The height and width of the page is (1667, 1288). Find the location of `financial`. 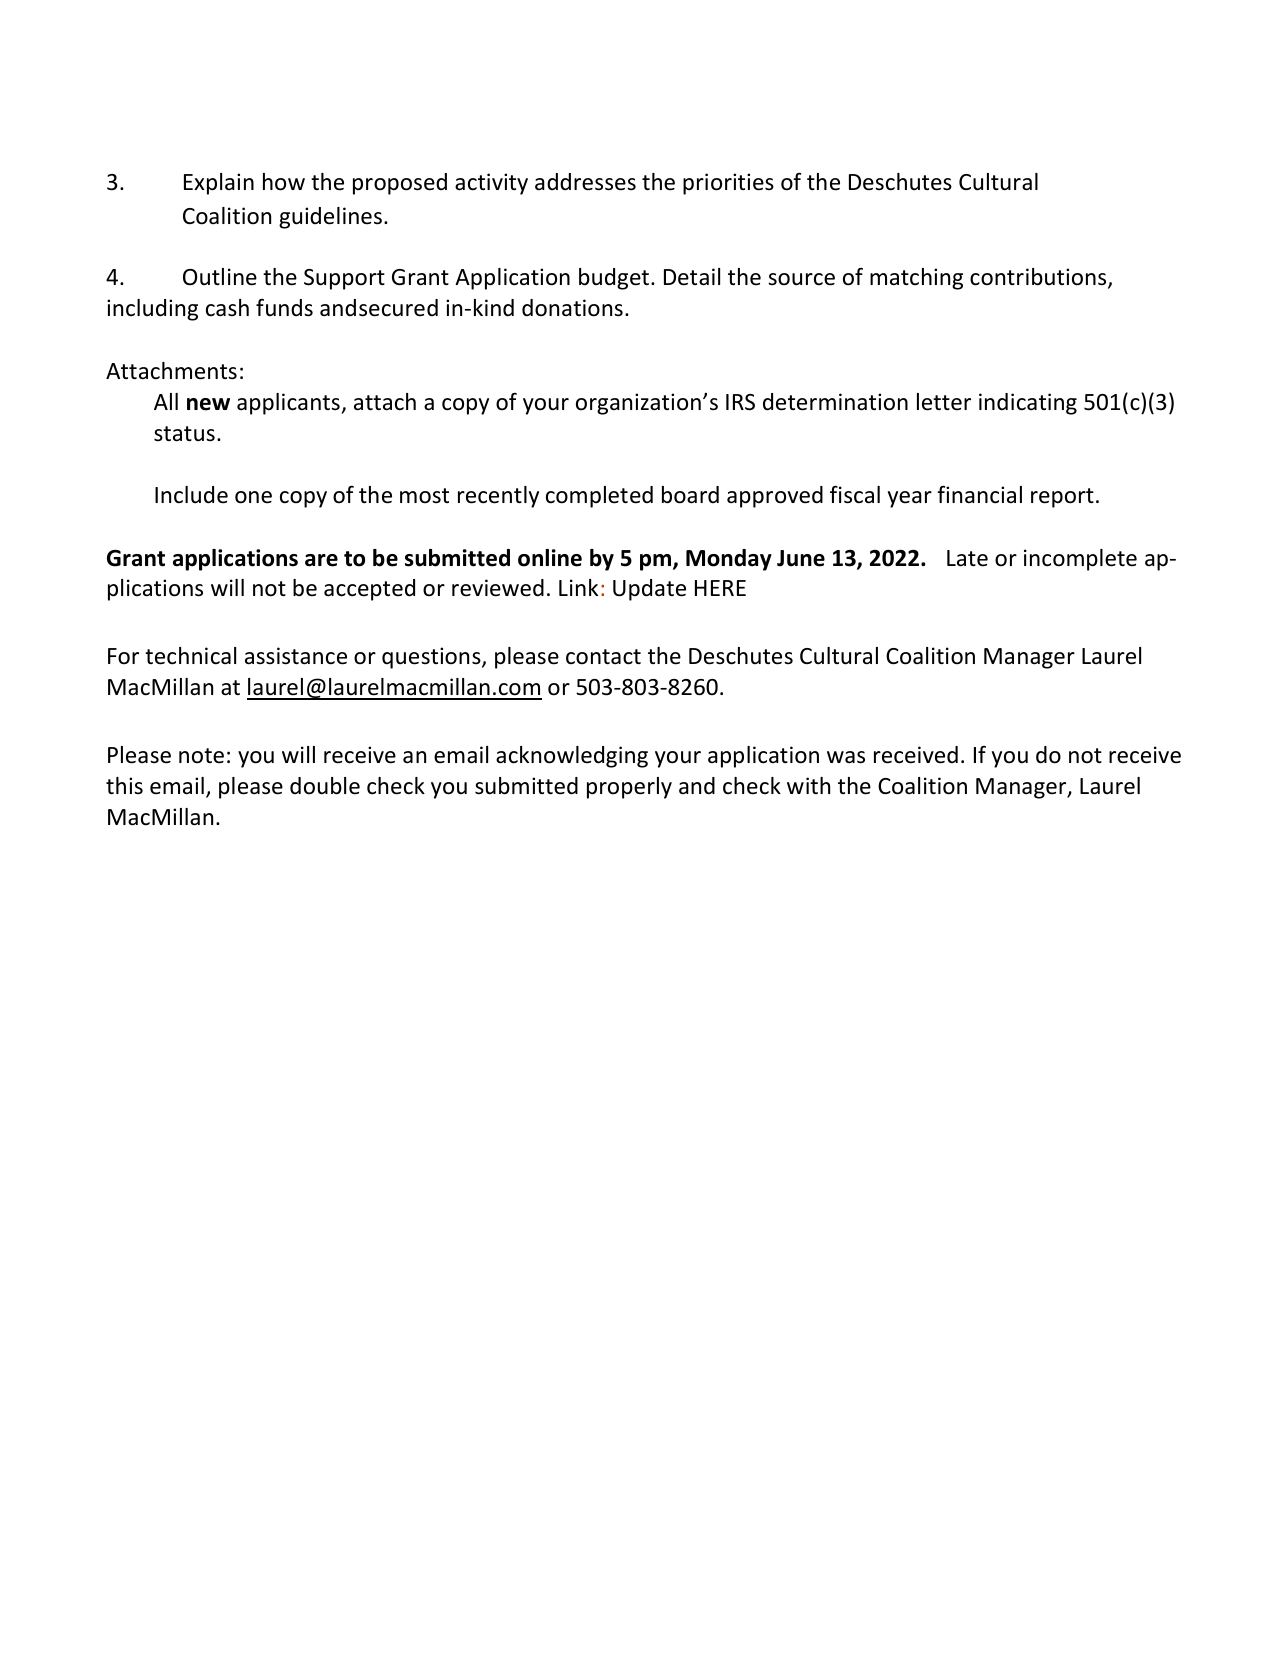

financial is located at coordinates (979, 494).
